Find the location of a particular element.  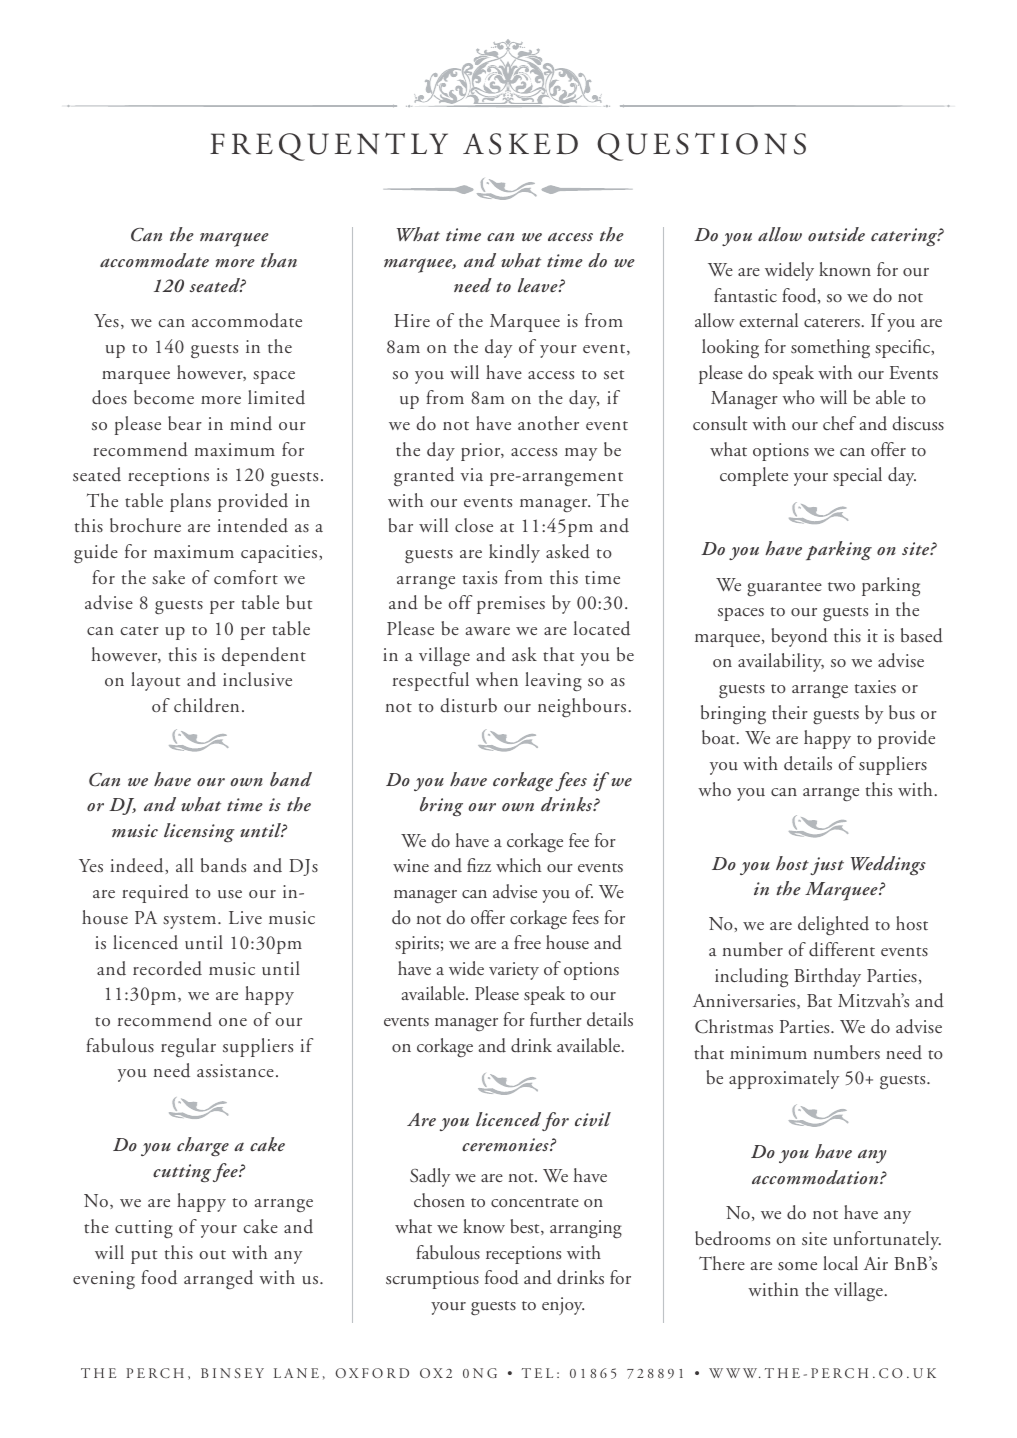

one is located at coordinates (233, 1022).
